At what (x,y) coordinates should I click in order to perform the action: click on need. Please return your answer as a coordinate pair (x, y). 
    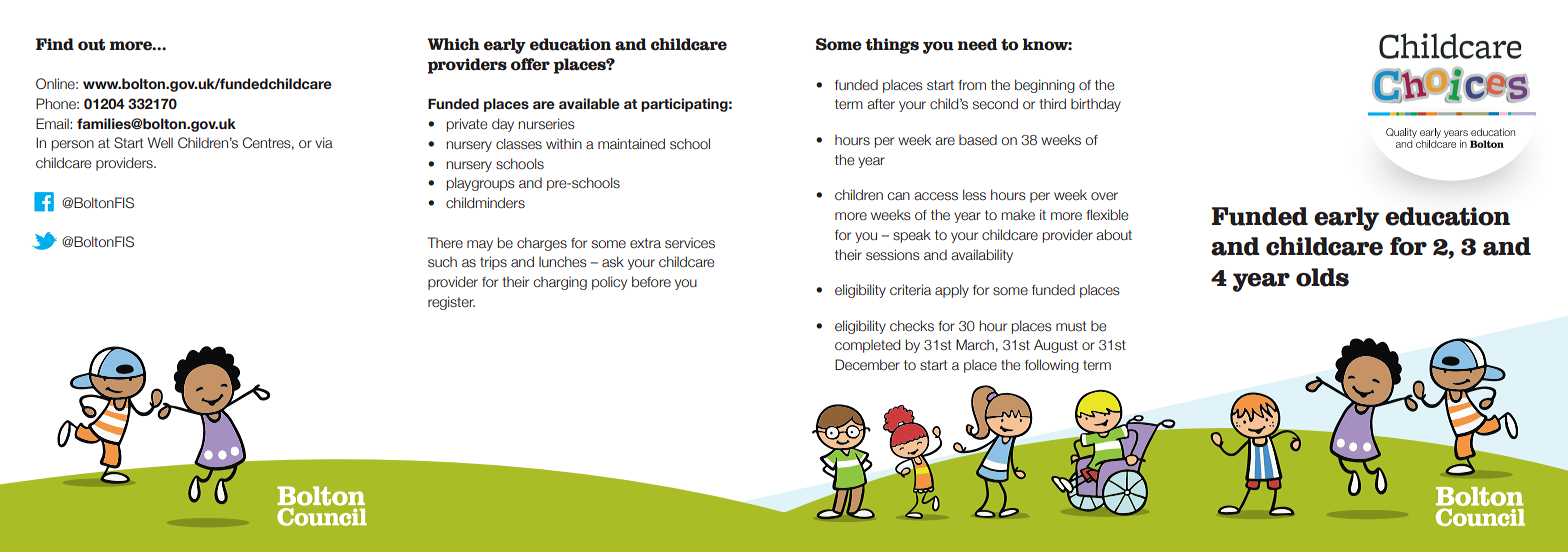
    Looking at the image, I should click on (977, 44).
